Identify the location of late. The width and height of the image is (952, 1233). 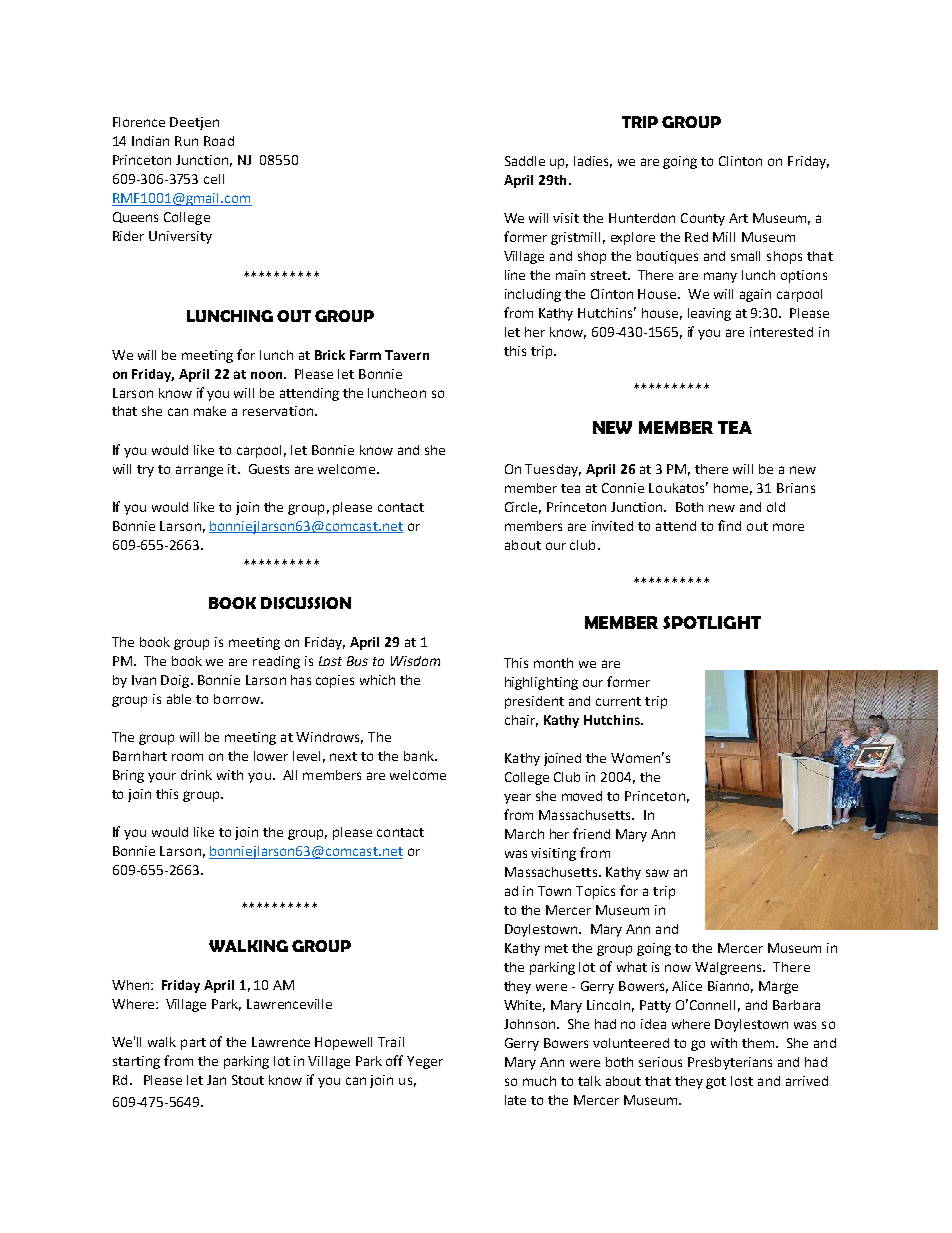
(515, 1100).
